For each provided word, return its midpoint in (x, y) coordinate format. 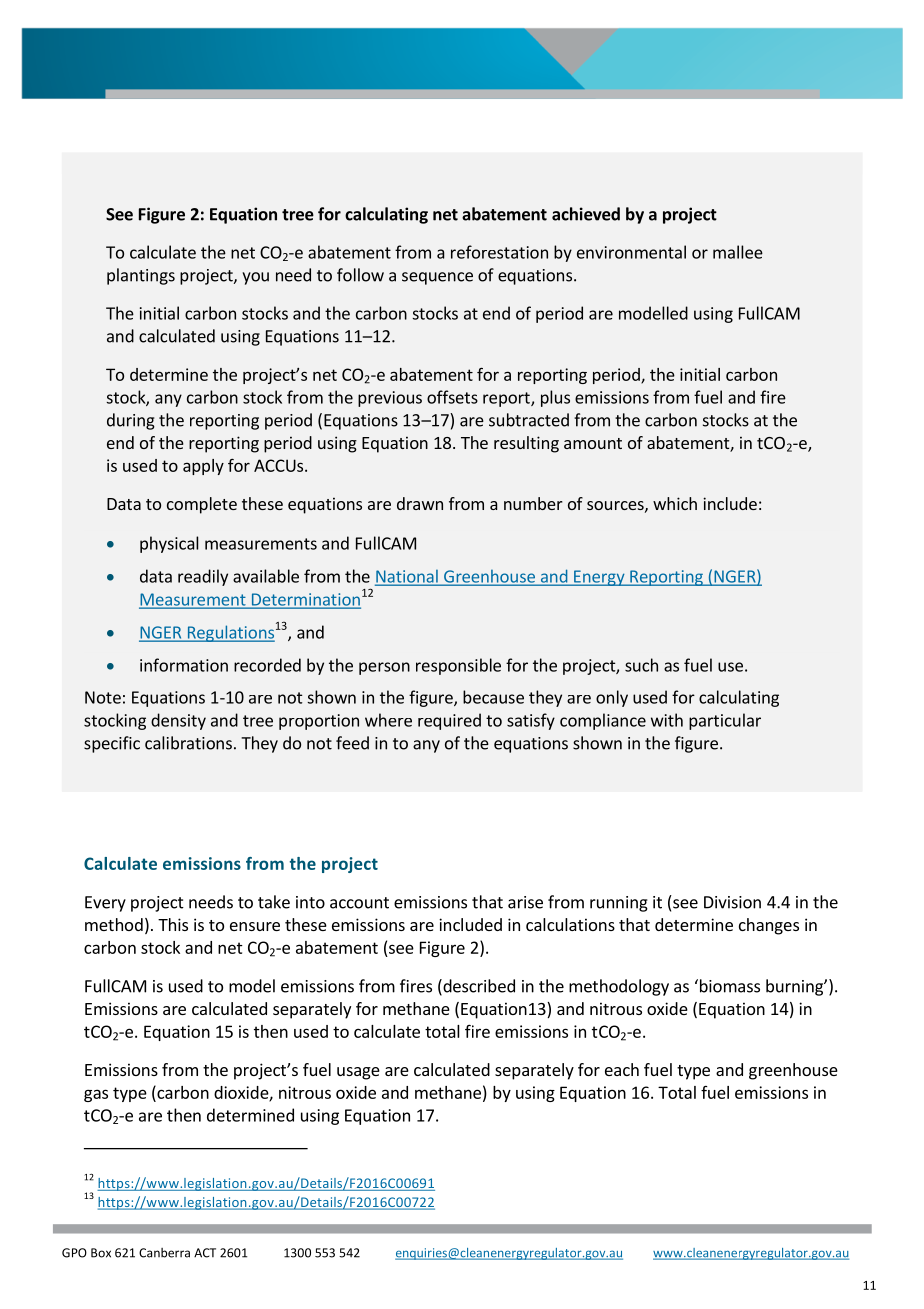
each (622, 1069)
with (667, 720)
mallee (738, 252)
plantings (141, 276)
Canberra (164, 1253)
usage (358, 1073)
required (449, 721)
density (178, 721)
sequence (437, 278)
